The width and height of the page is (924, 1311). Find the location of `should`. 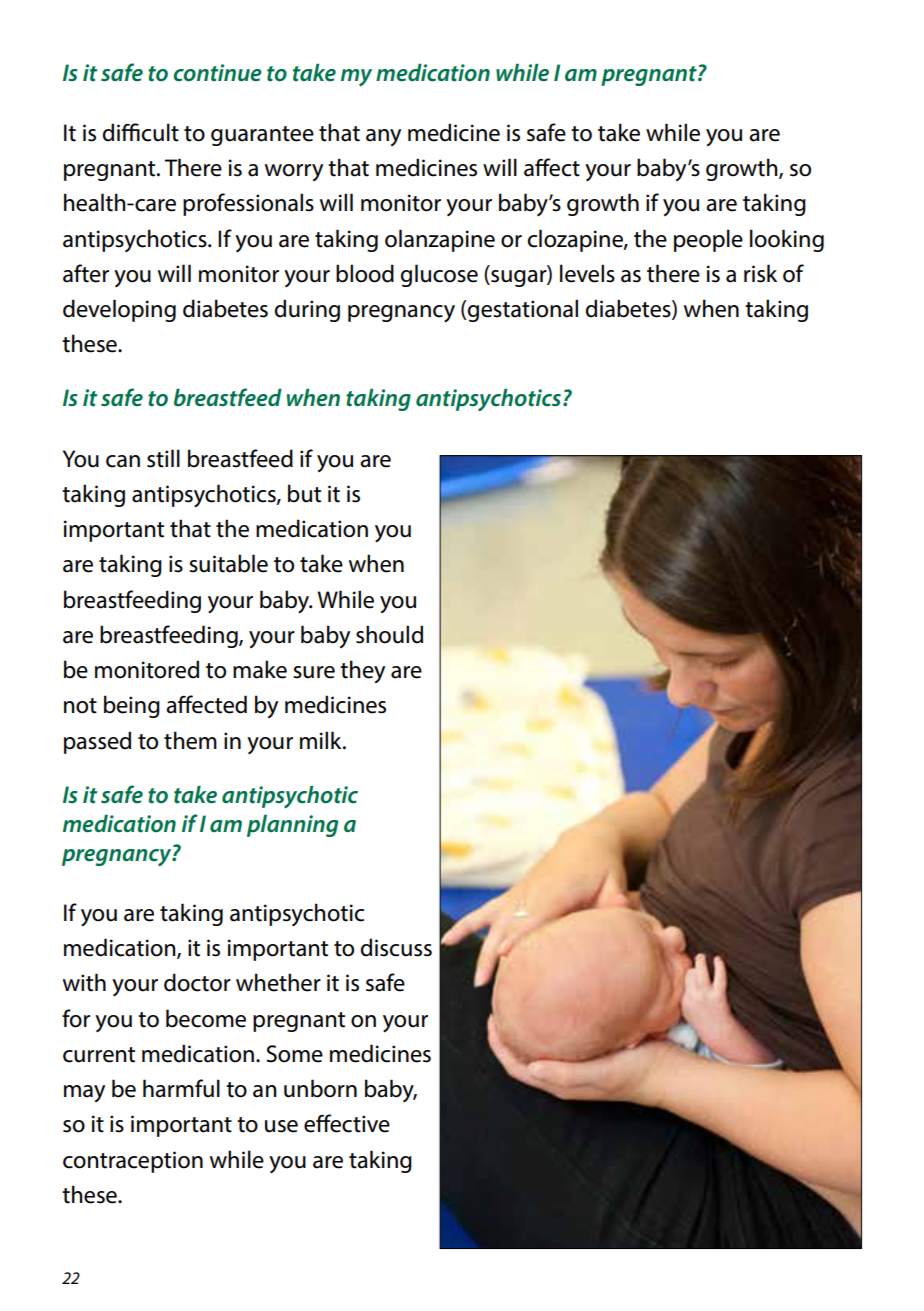

should is located at coordinates (389, 634).
